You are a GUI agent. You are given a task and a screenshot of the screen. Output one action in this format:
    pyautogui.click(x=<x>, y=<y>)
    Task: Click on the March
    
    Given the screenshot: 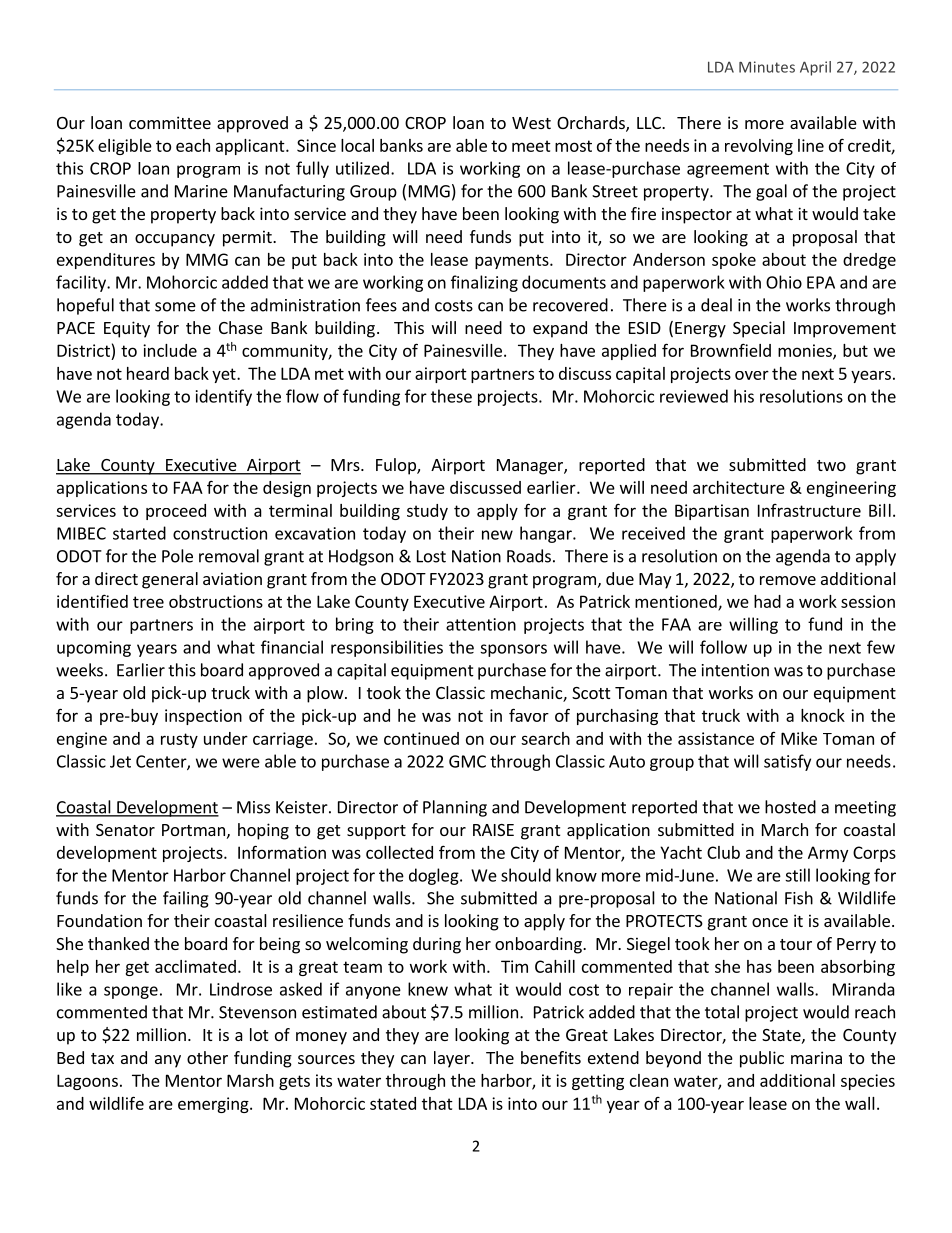 What is the action you would take?
    pyautogui.click(x=785, y=829)
